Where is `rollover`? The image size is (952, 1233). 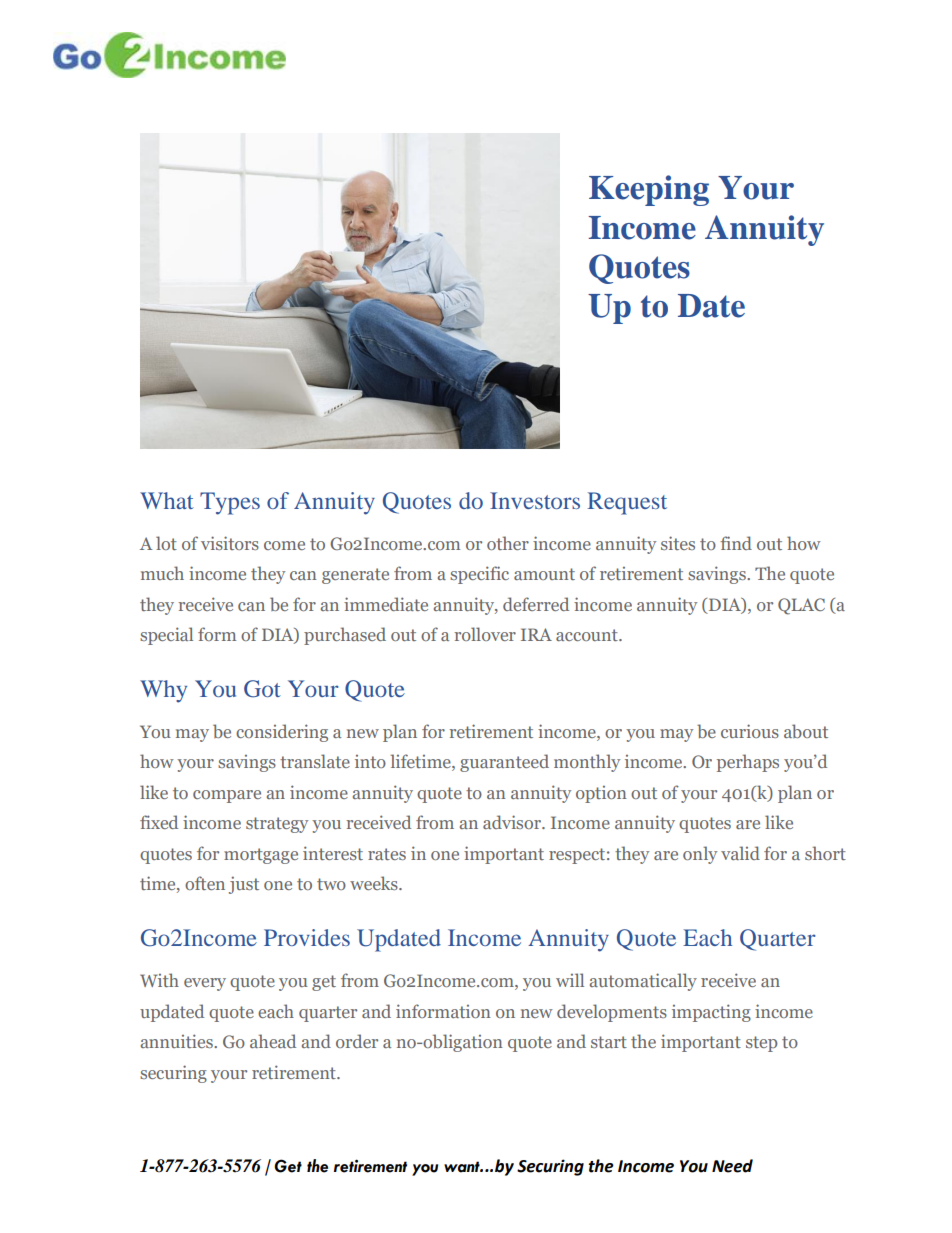 rollover is located at coordinates (485, 634).
